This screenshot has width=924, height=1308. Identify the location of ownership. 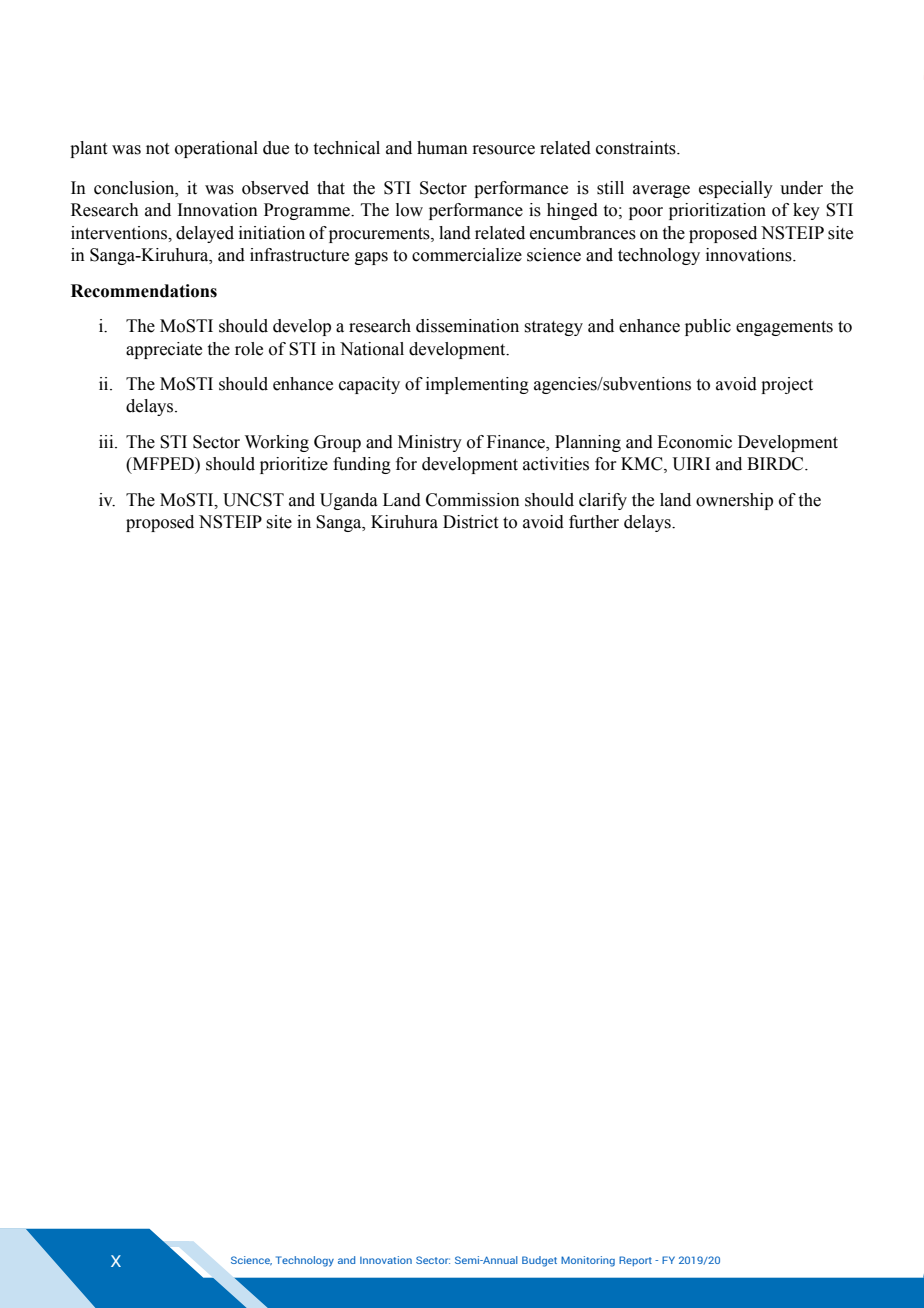
(734, 501).
